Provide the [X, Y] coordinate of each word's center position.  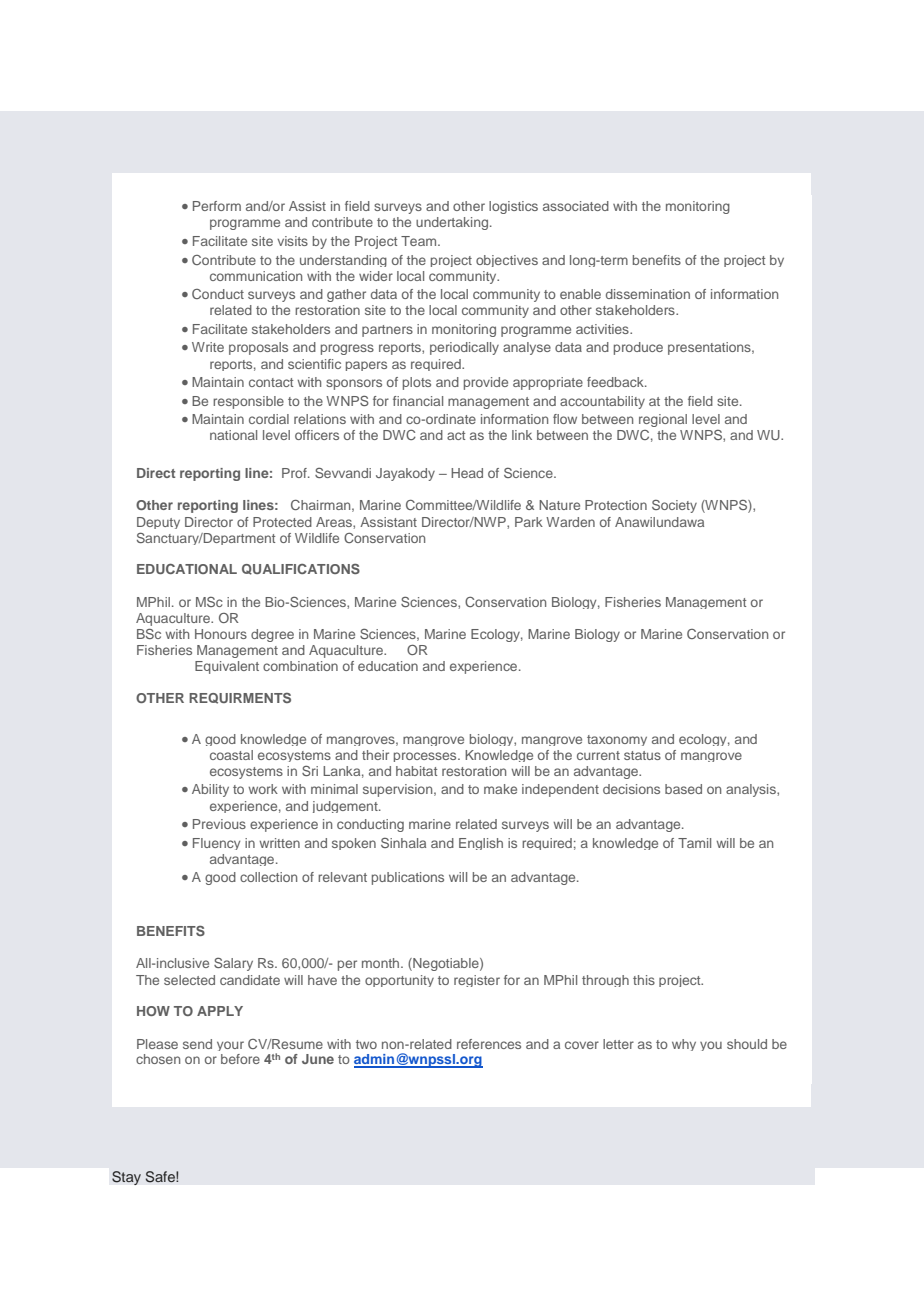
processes [426, 757]
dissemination [648, 294]
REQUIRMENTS [240, 698]
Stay [126, 1178]
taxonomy [617, 740]
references [489, 1044]
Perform [217, 206]
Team [420, 241]
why [684, 1045]
